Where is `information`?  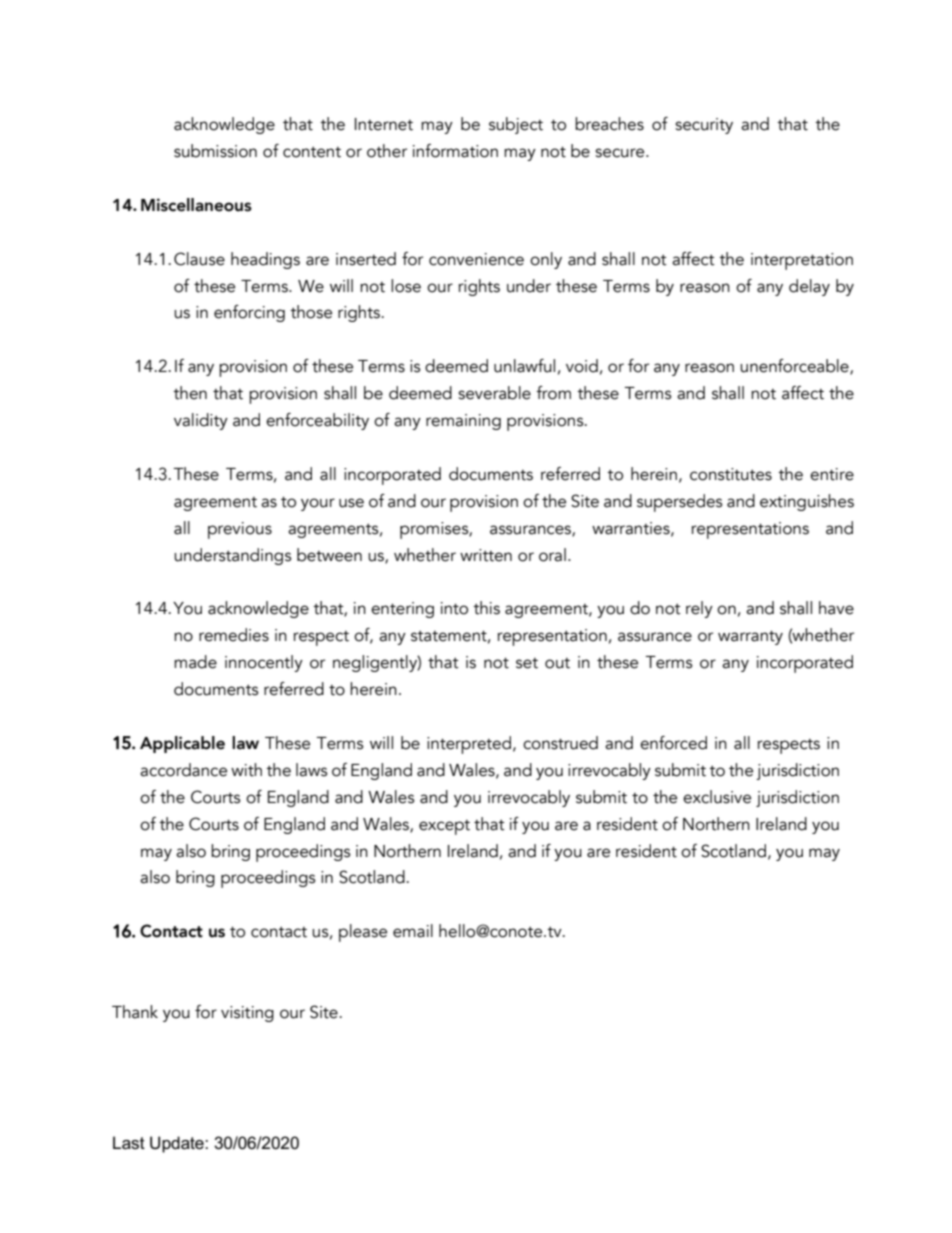
information is located at coordinates (455, 151).
